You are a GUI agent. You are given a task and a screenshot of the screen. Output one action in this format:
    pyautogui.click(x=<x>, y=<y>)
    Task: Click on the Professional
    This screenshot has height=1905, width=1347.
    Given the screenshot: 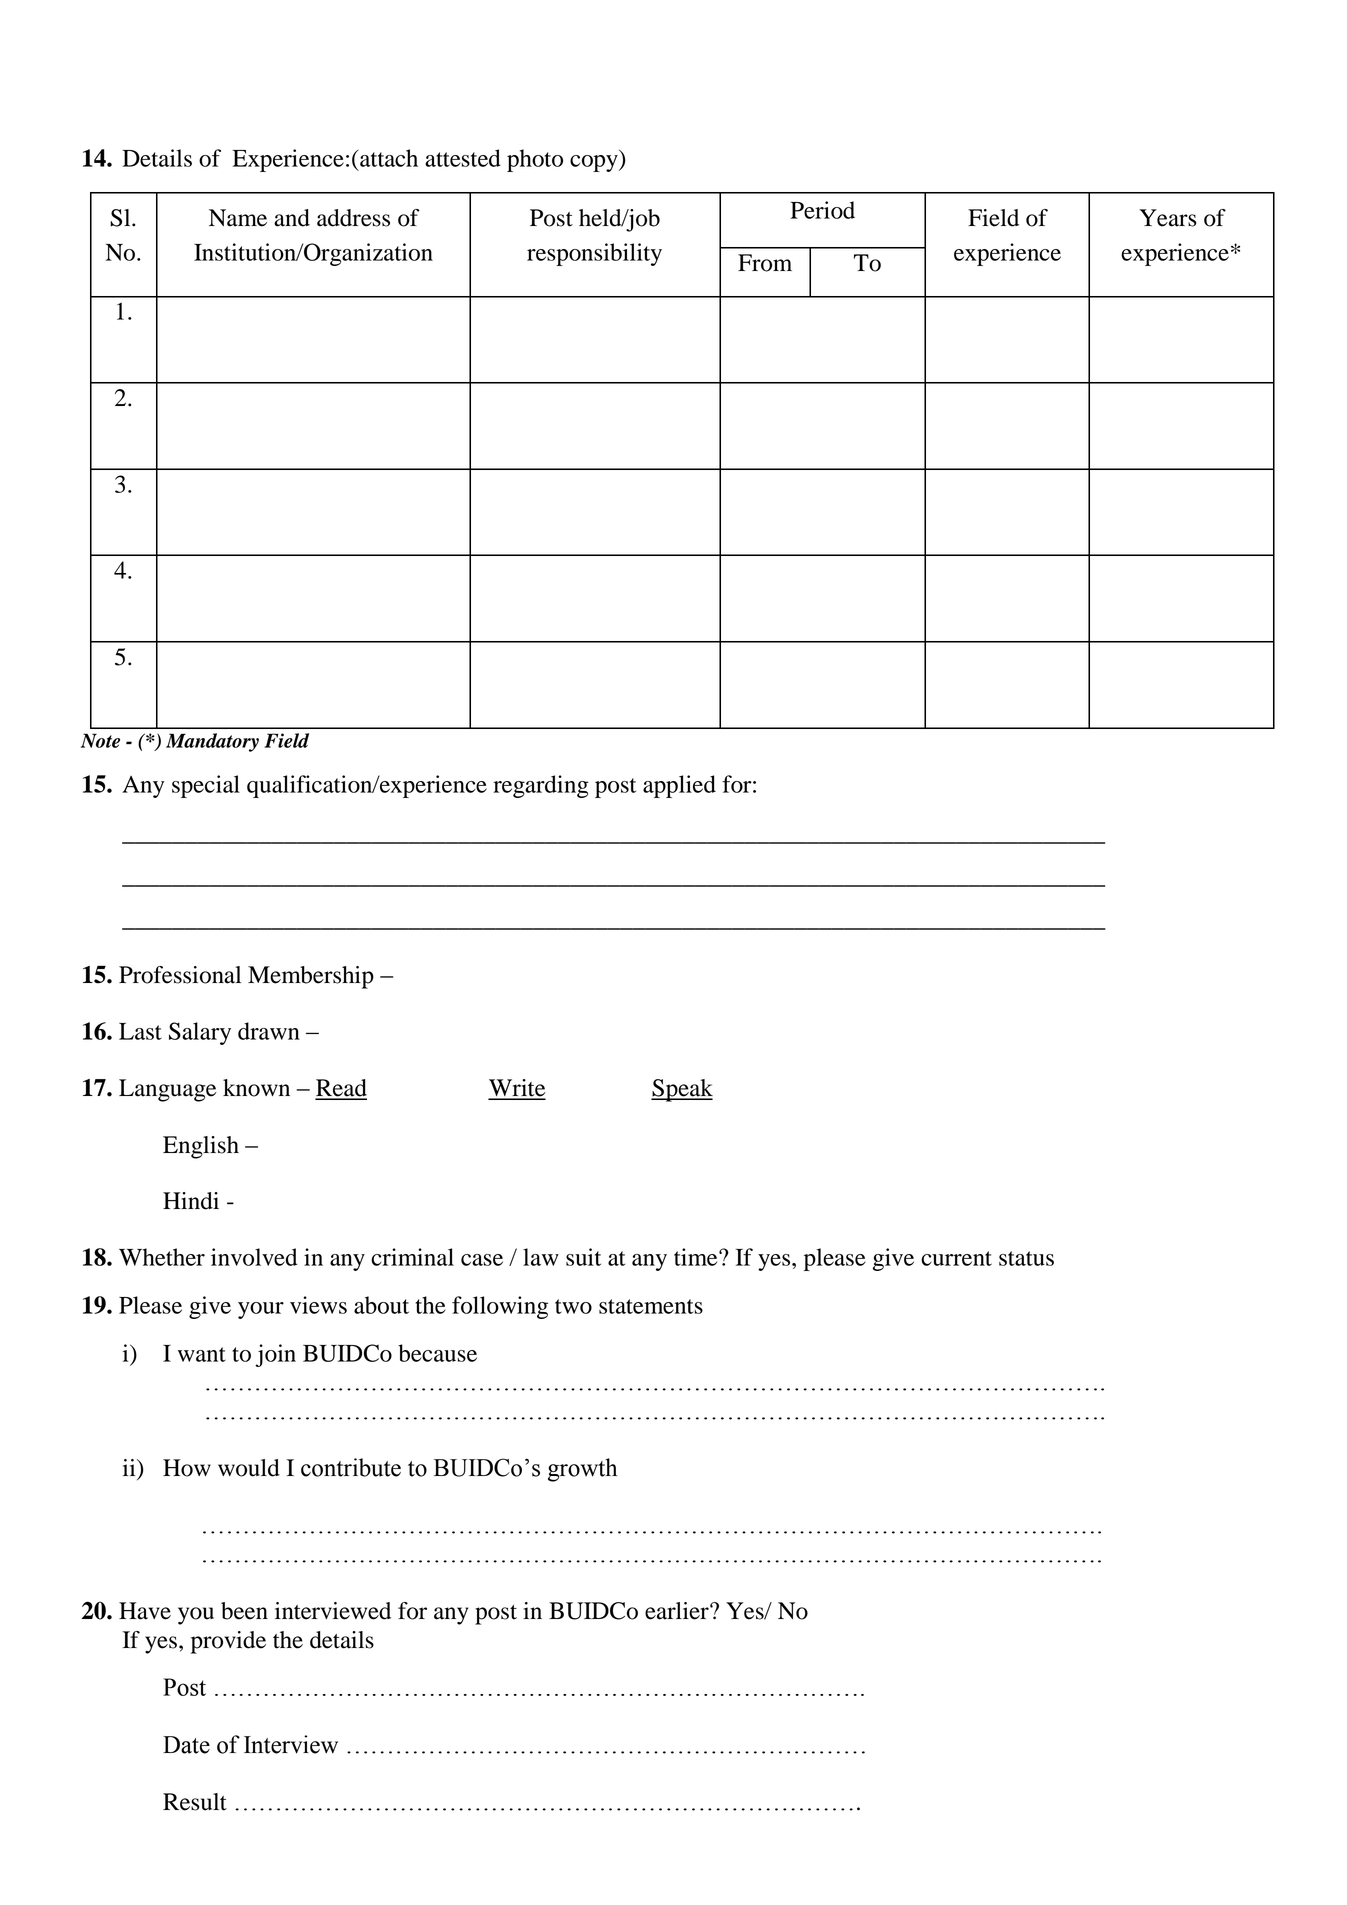 What is the action you would take?
    pyautogui.click(x=180, y=975)
